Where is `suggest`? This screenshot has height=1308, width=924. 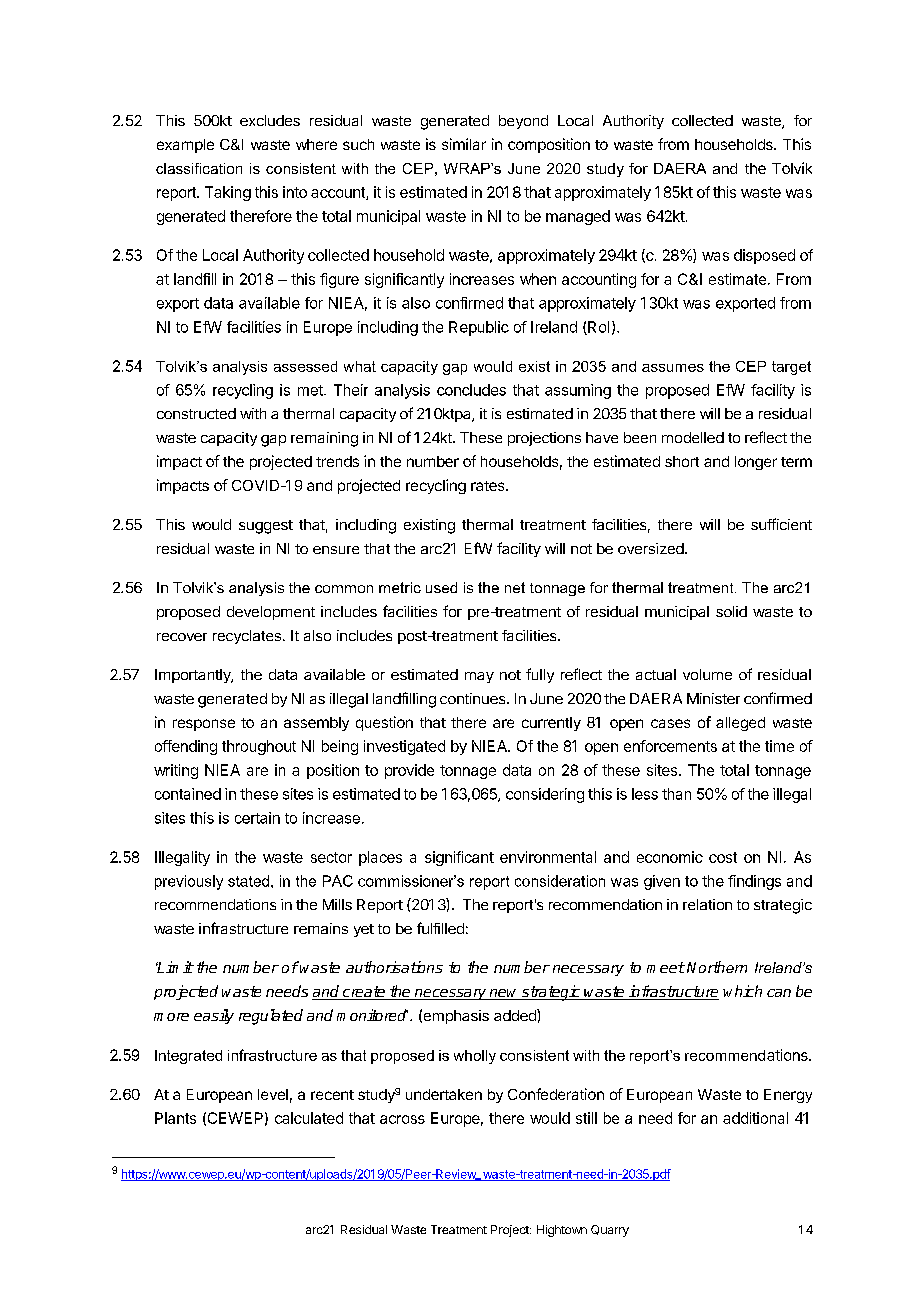 suggest is located at coordinates (266, 527).
